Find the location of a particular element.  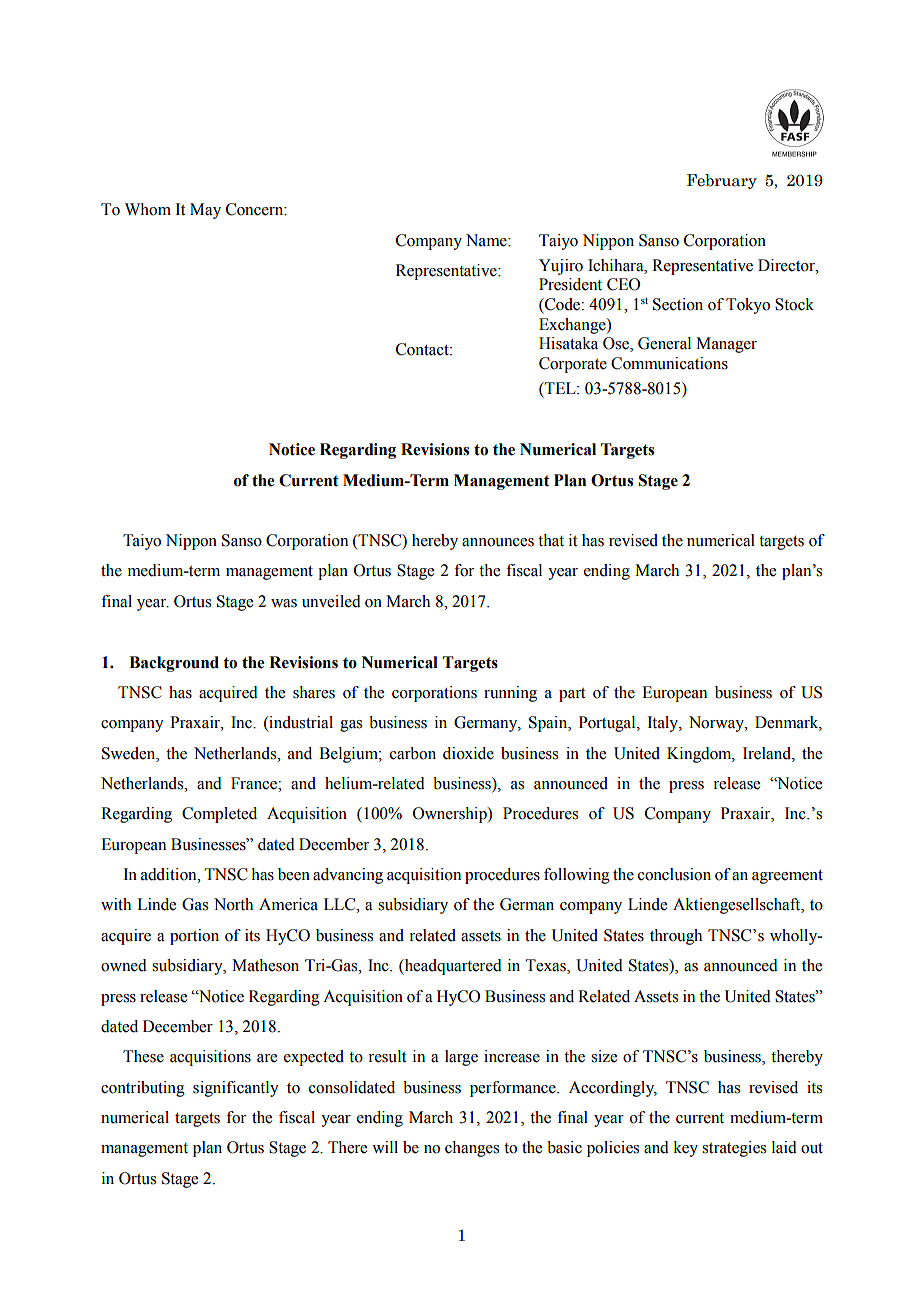

Background is located at coordinates (174, 664).
